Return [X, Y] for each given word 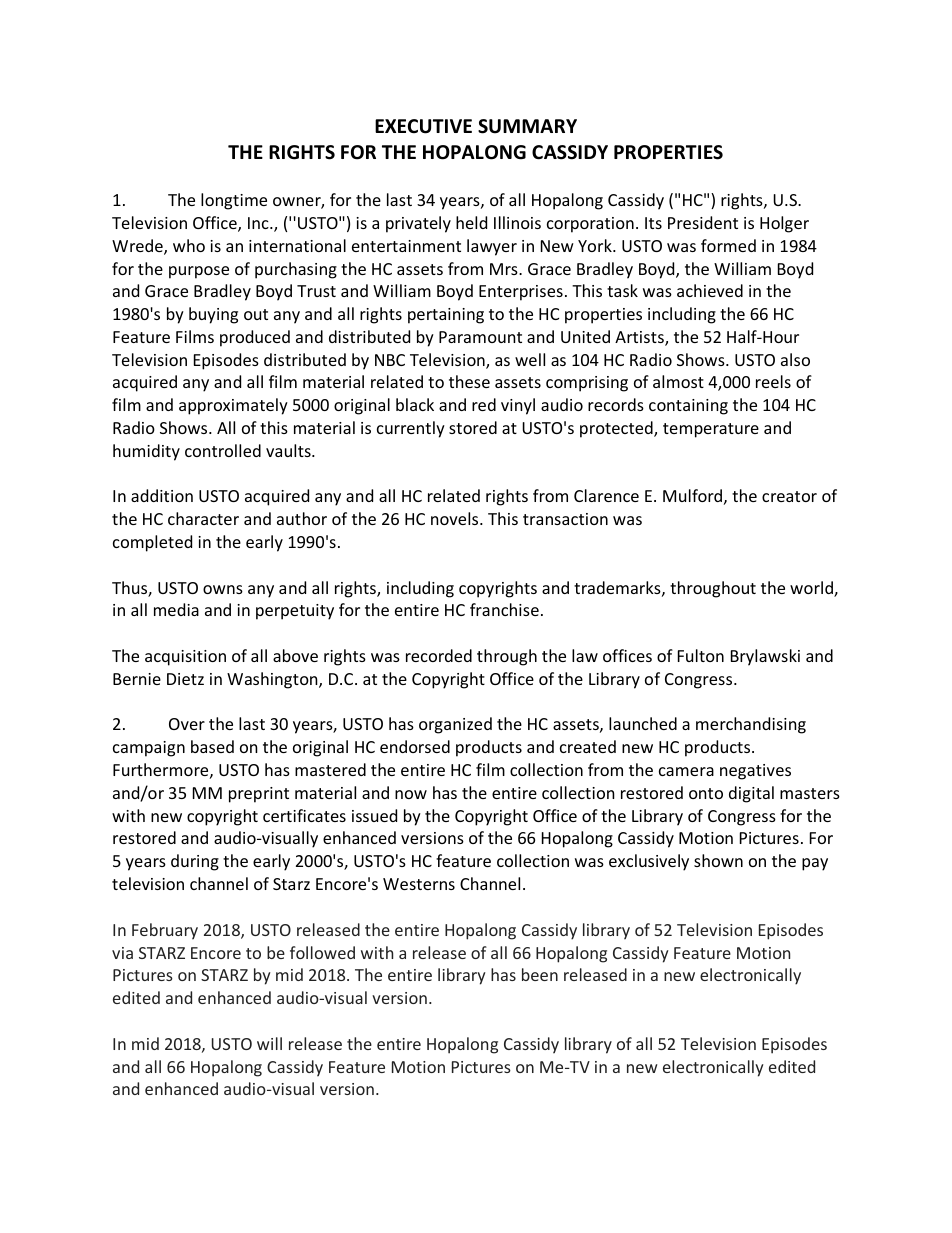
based [212, 746]
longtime [234, 201]
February [165, 931]
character [203, 518]
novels [456, 518]
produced [255, 338]
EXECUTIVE [423, 126]
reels [773, 381]
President [703, 222]
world [812, 589]
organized [455, 725]
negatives [755, 772]
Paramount [480, 337]
